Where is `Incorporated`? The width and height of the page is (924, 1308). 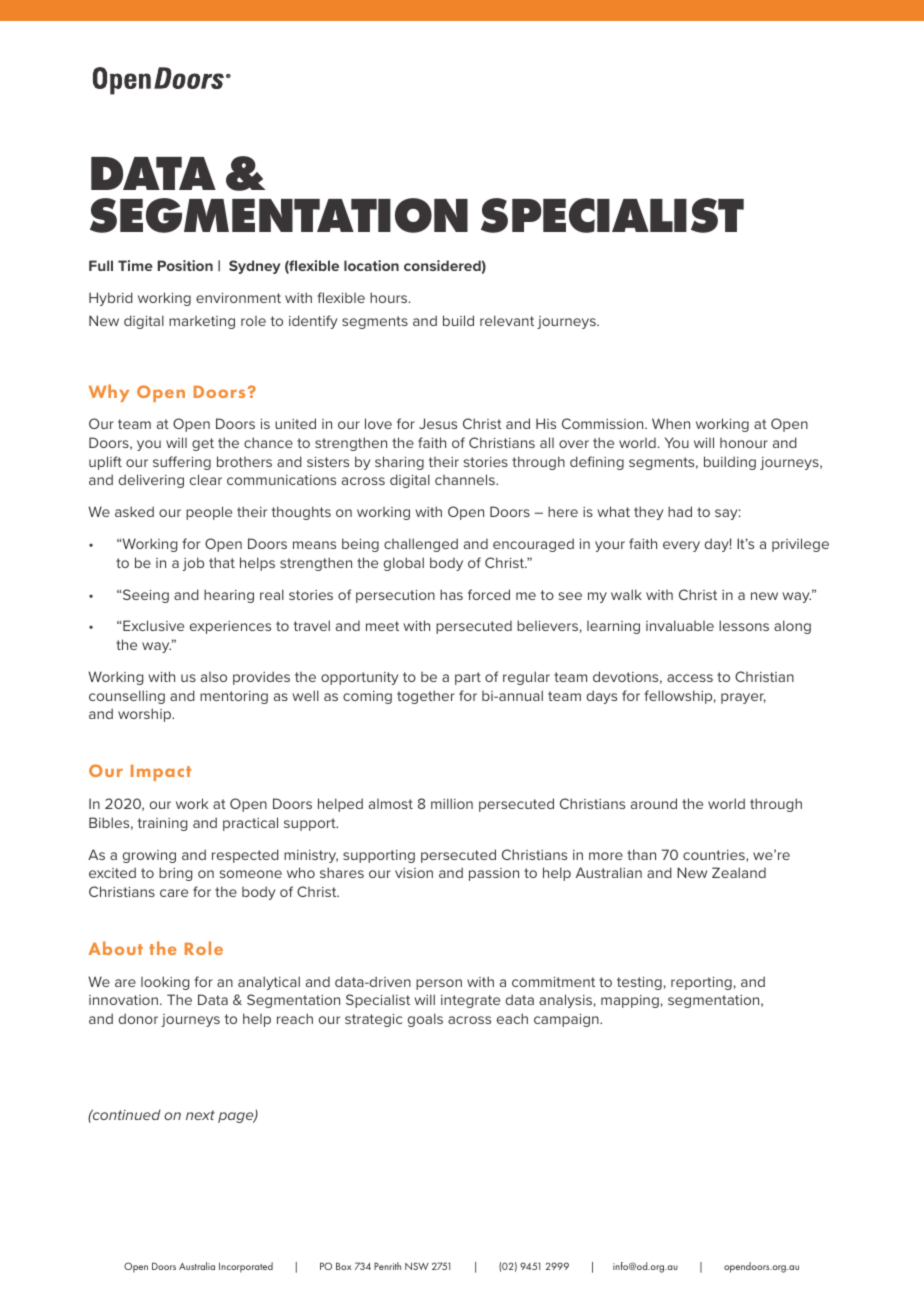
Incorporated is located at coordinates (246, 1267).
